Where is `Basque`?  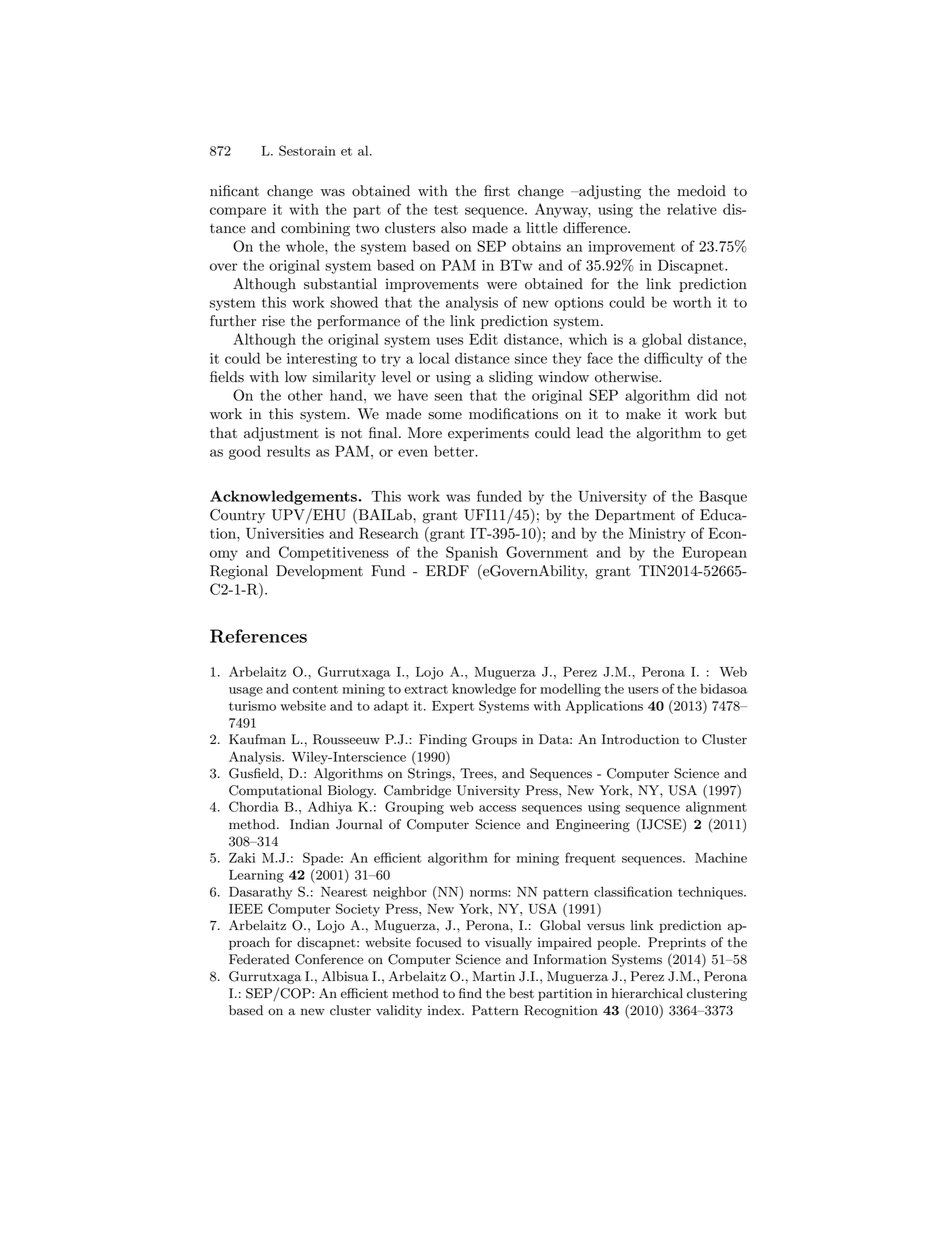
Basque is located at coordinates (723, 497).
